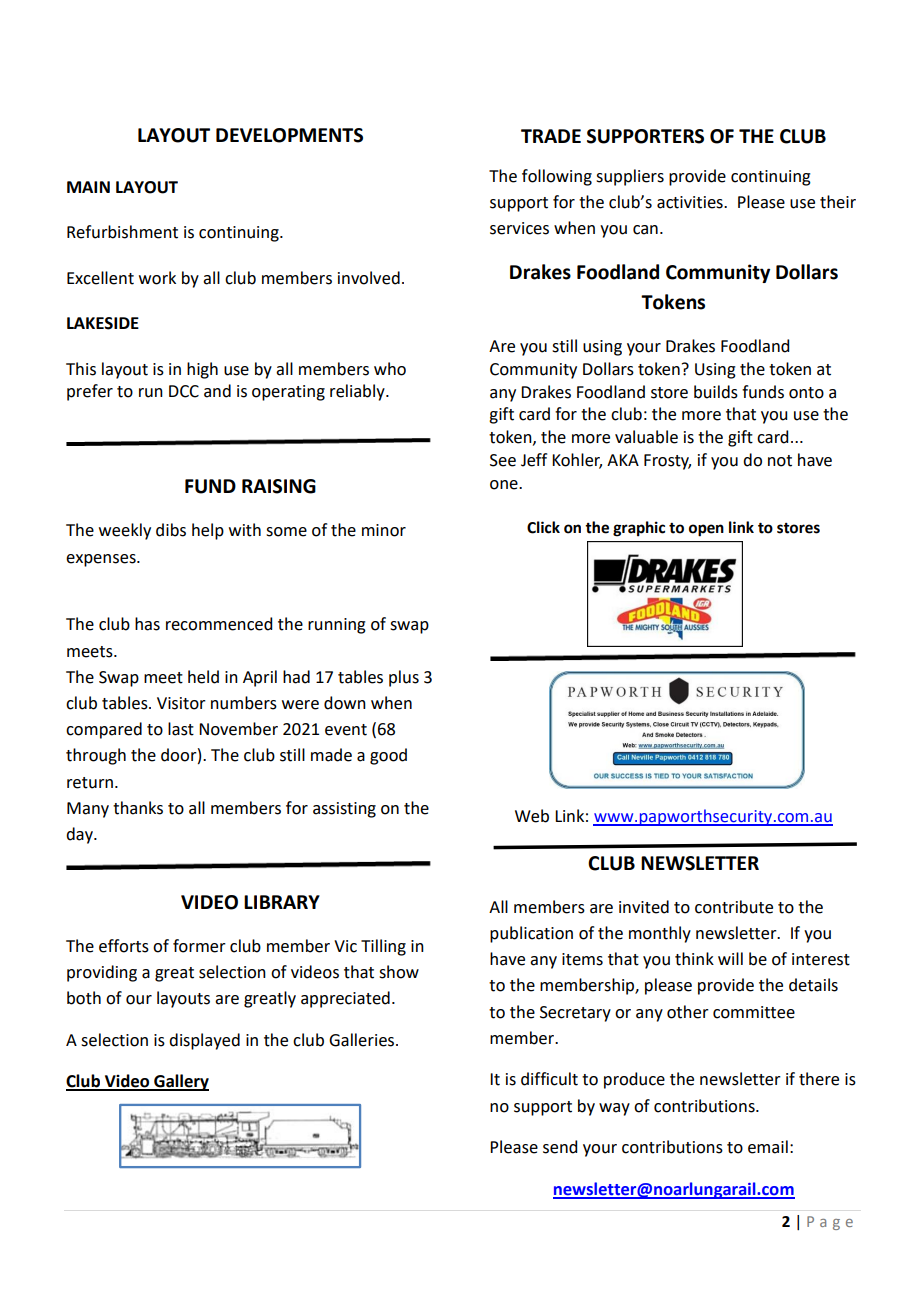 The image size is (924, 1308). Describe the element at coordinates (147, 624) in the screenshot. I see `has` at that location.
